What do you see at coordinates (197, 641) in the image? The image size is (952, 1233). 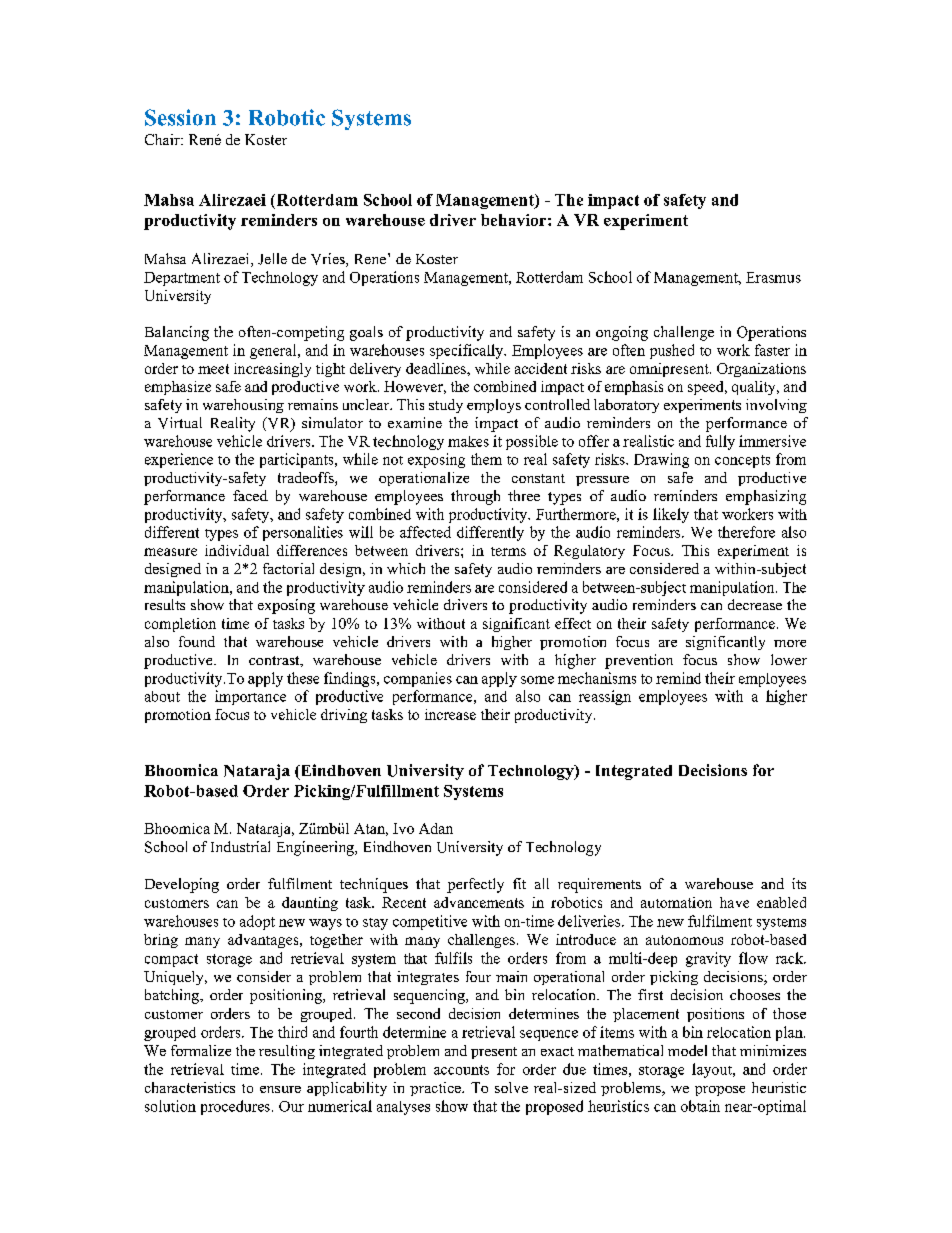 I see `found` at bounding box center [197, 641].
